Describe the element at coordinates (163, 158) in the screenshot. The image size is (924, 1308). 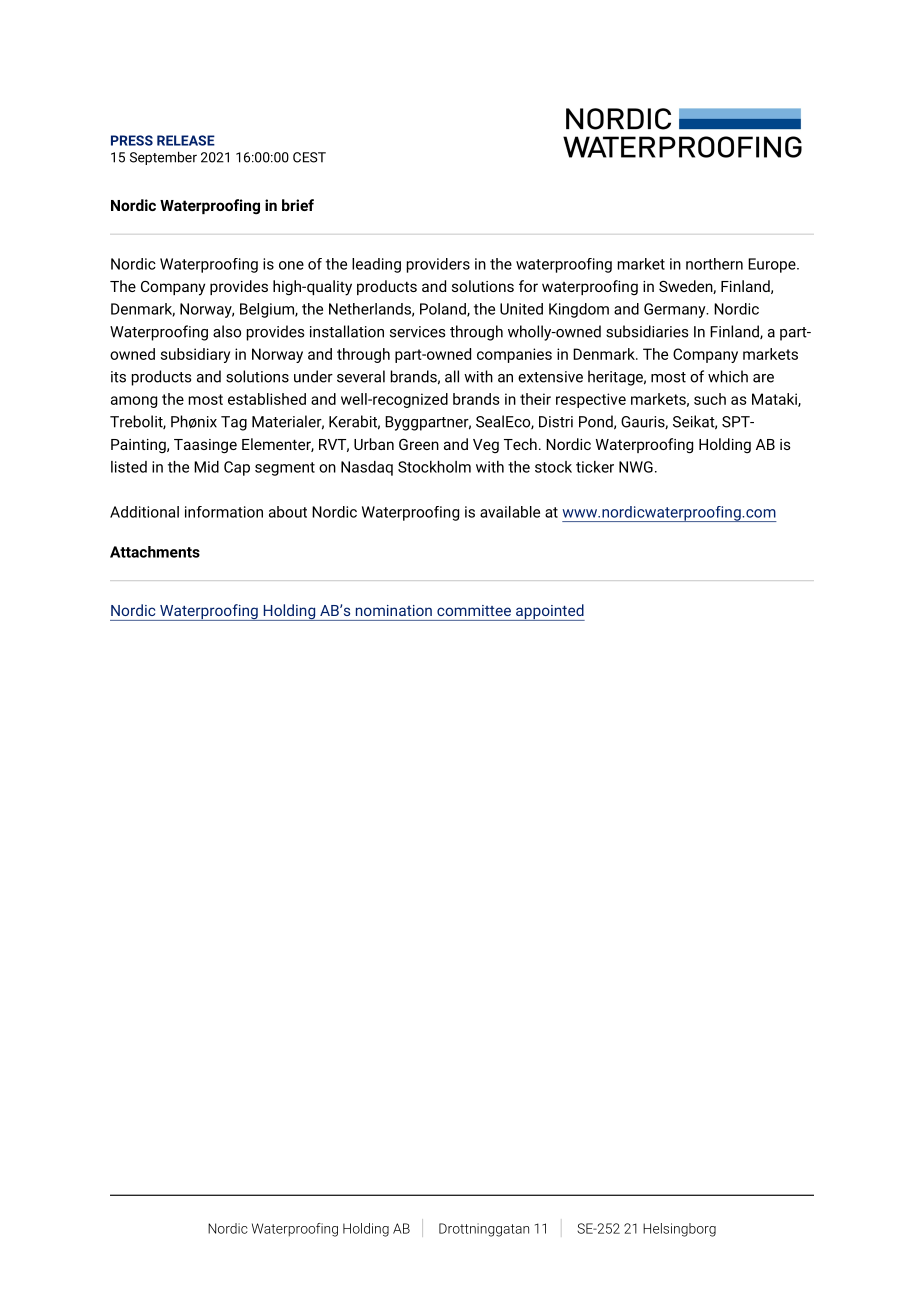
I see `September` at that location.
